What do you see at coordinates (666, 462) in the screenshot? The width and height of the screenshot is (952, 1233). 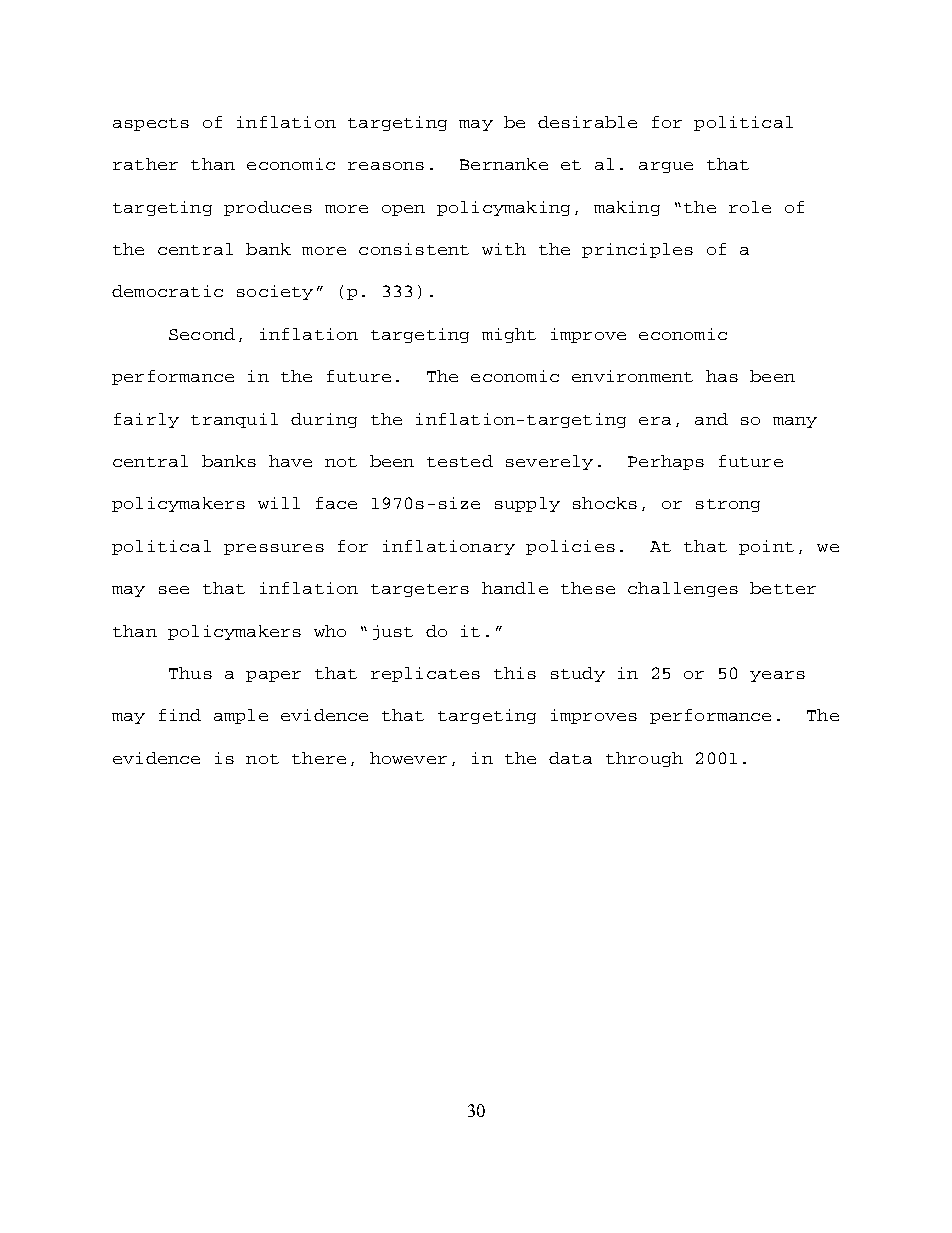 I see `Perhaps` at bounding box center [666, 462].
